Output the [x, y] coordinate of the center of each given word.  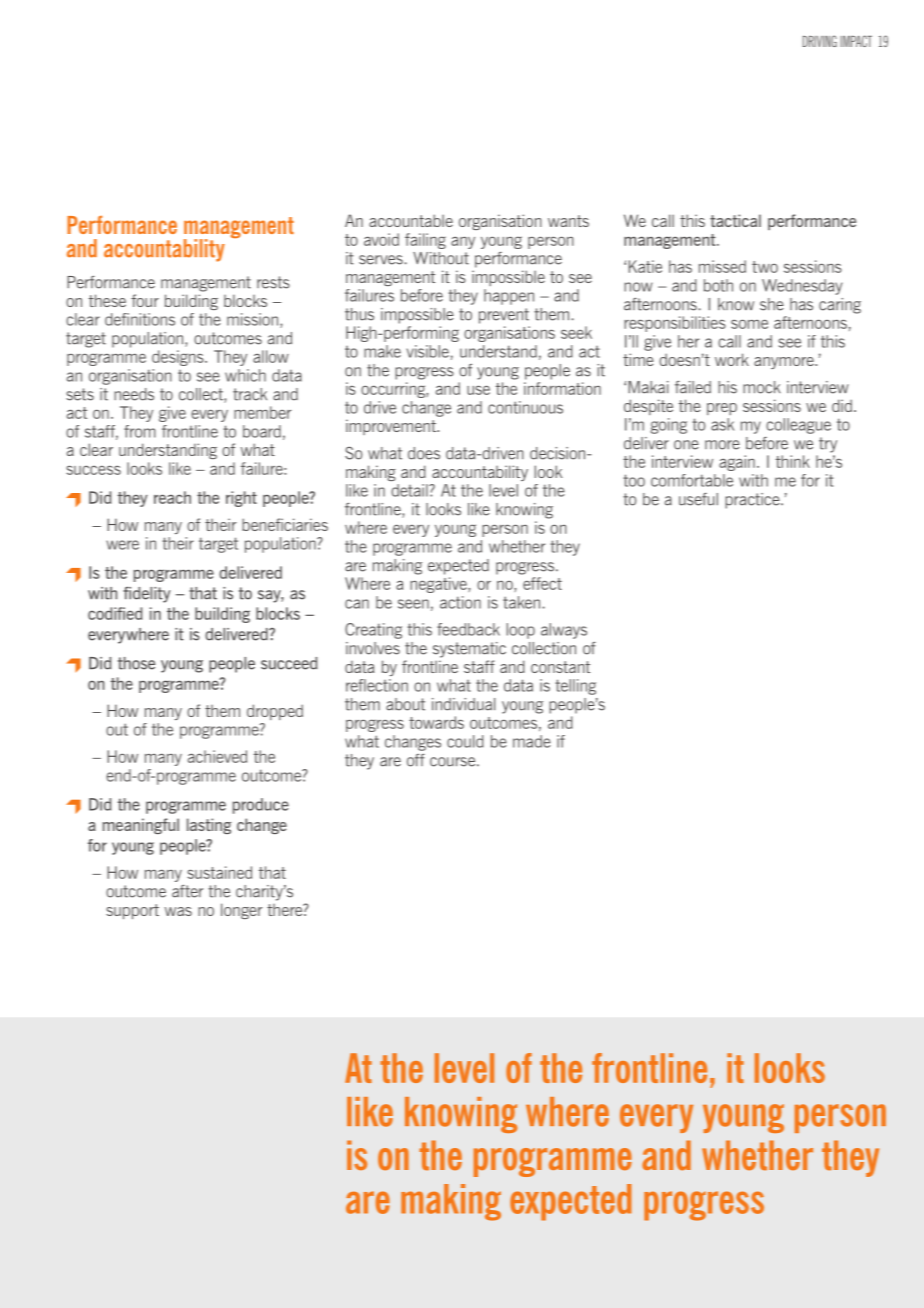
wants [568, 221]
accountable [411, 220]
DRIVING [820, 41]
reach [172, 497]
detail [410, 490]
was [178, 911]
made [532, 741]
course [454, 762]
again [737, 463]
